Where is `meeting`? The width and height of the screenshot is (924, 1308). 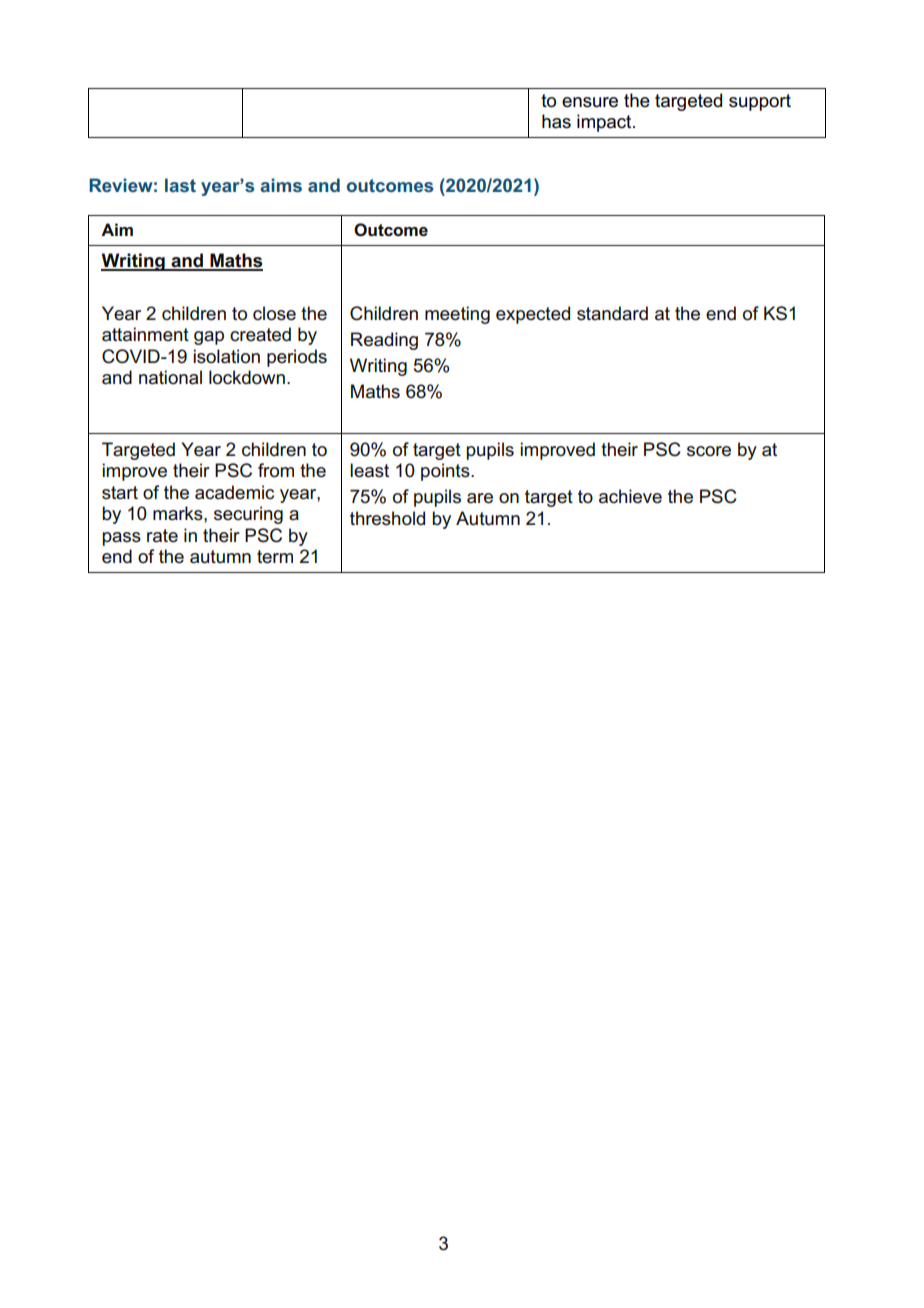
meeting is located at coordinates (457, 315).
